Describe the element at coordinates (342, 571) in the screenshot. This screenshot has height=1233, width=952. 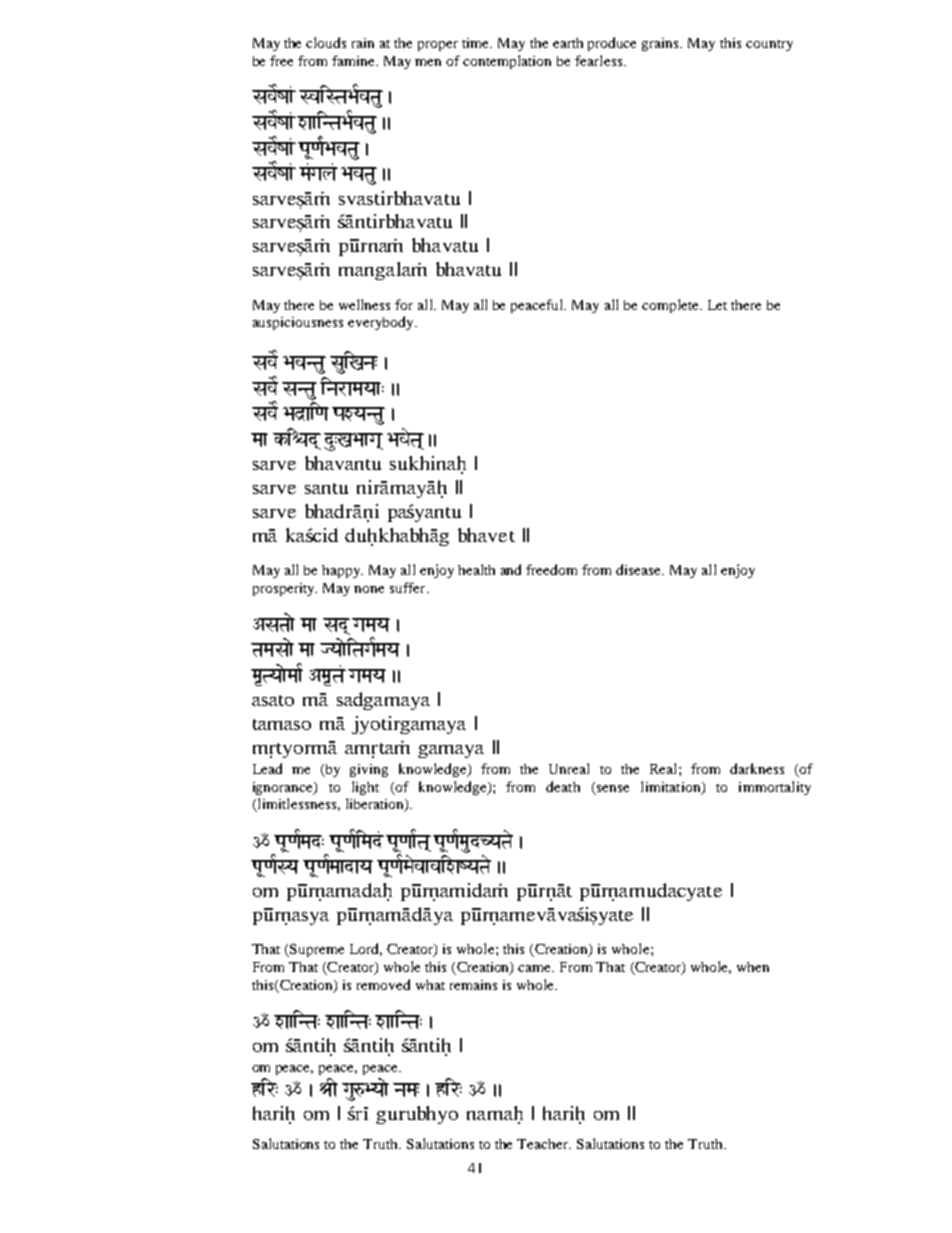
I see `happy` at that location.
